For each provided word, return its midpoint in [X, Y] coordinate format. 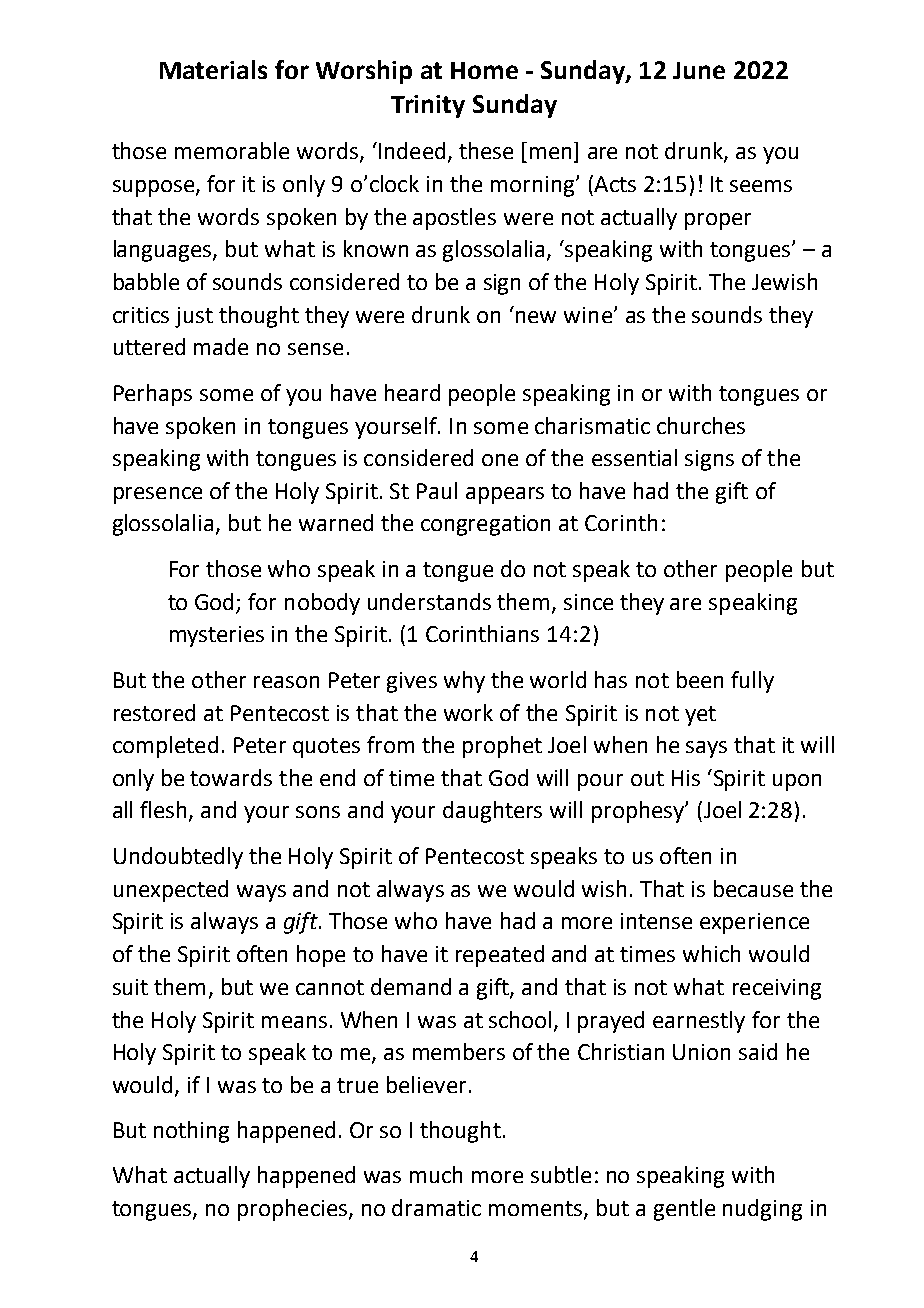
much [436, 1174]
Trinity [428, 106]
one [500, 460]
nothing [191, 1132]
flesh [163, 809]
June [699, 70]
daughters [492, 812]
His [686, 778]
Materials [213, 69]
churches [701, 425]
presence [158, 495]
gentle [684, 1210]
